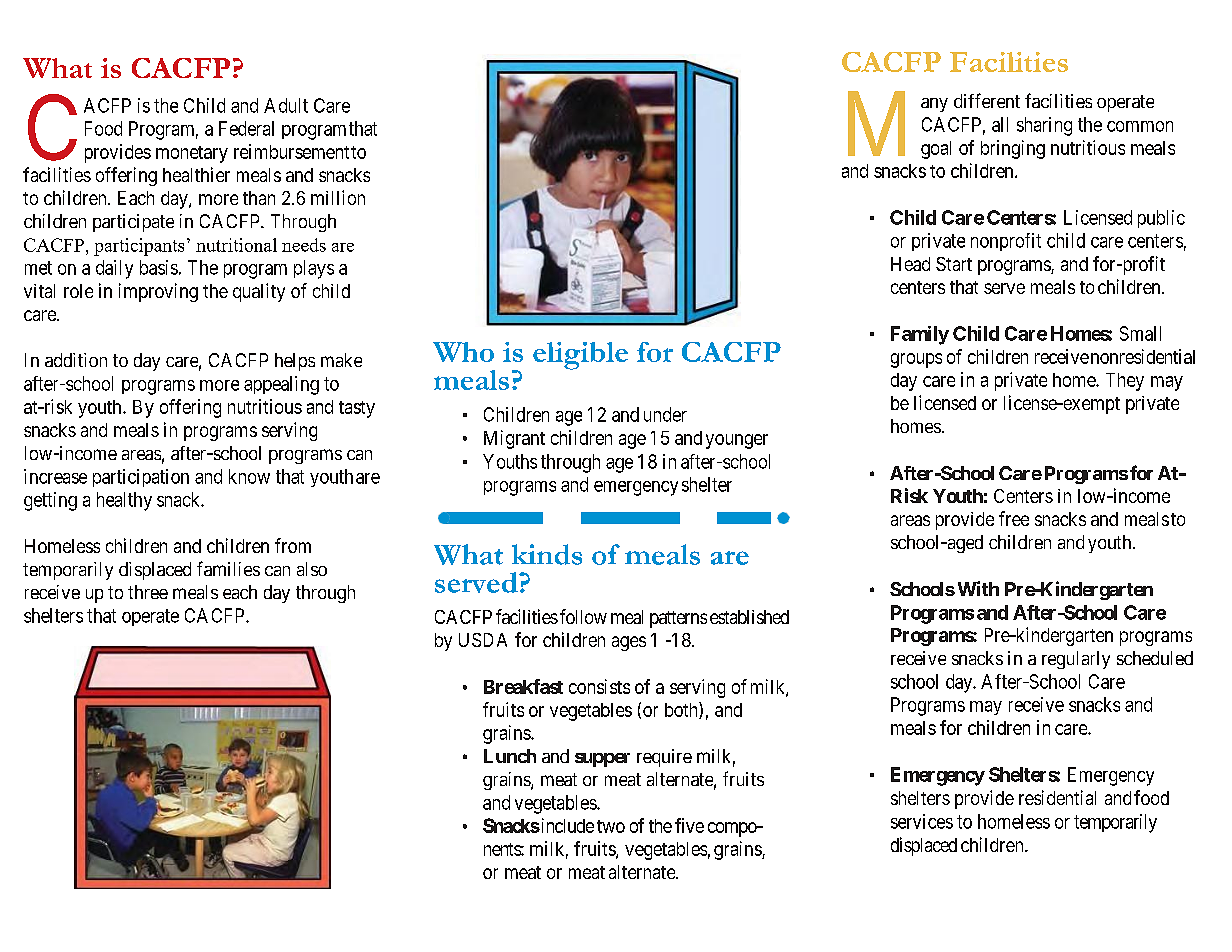 This page has height=952, width=1232. Describe the element at coordinates (148, 592) in the page. I see `three` at that location.
